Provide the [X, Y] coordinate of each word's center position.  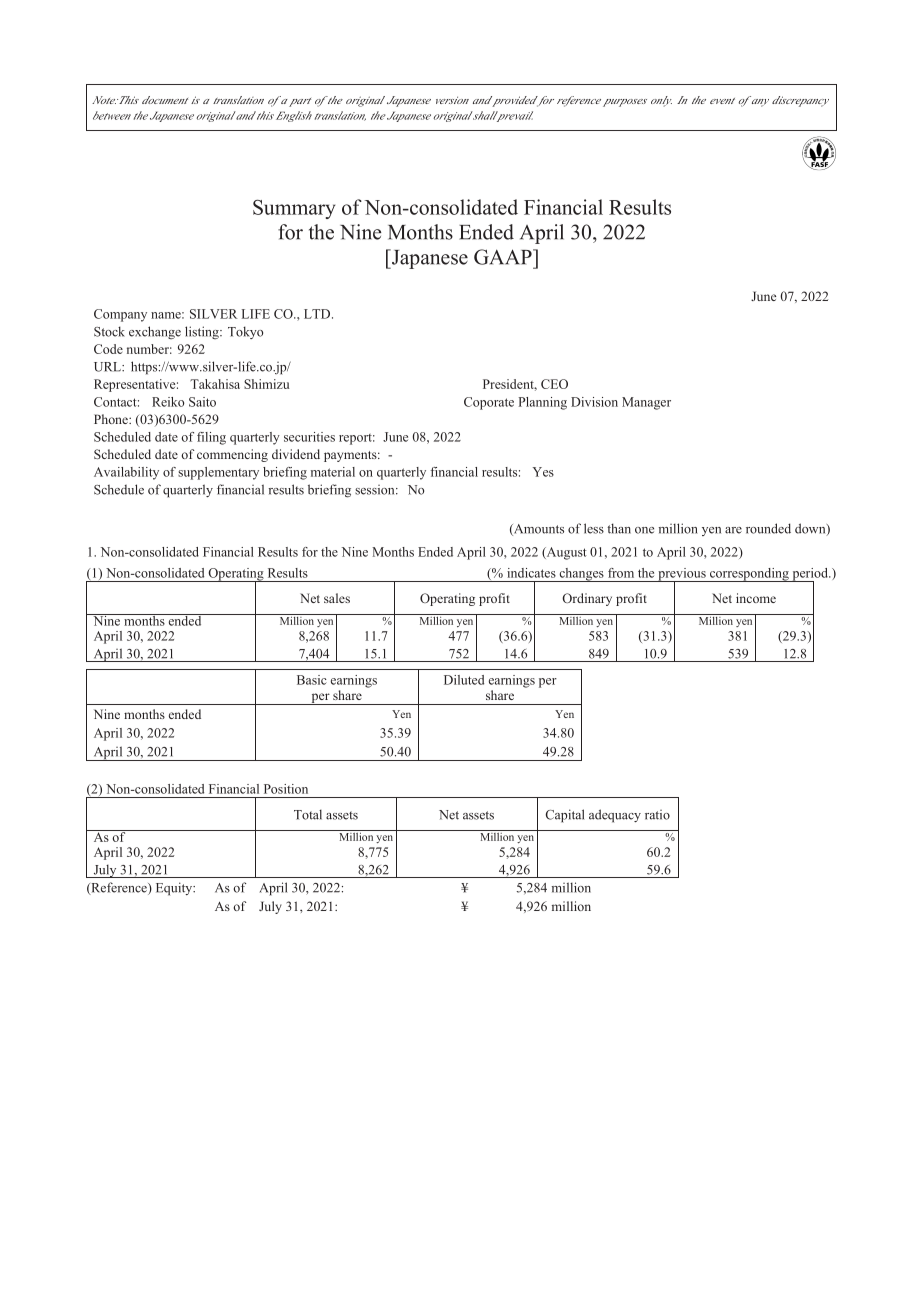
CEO [554, 384]
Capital [565, 816]
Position [286, 789]
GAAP [504, 257]
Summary [294, 209]
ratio [657, 815]
